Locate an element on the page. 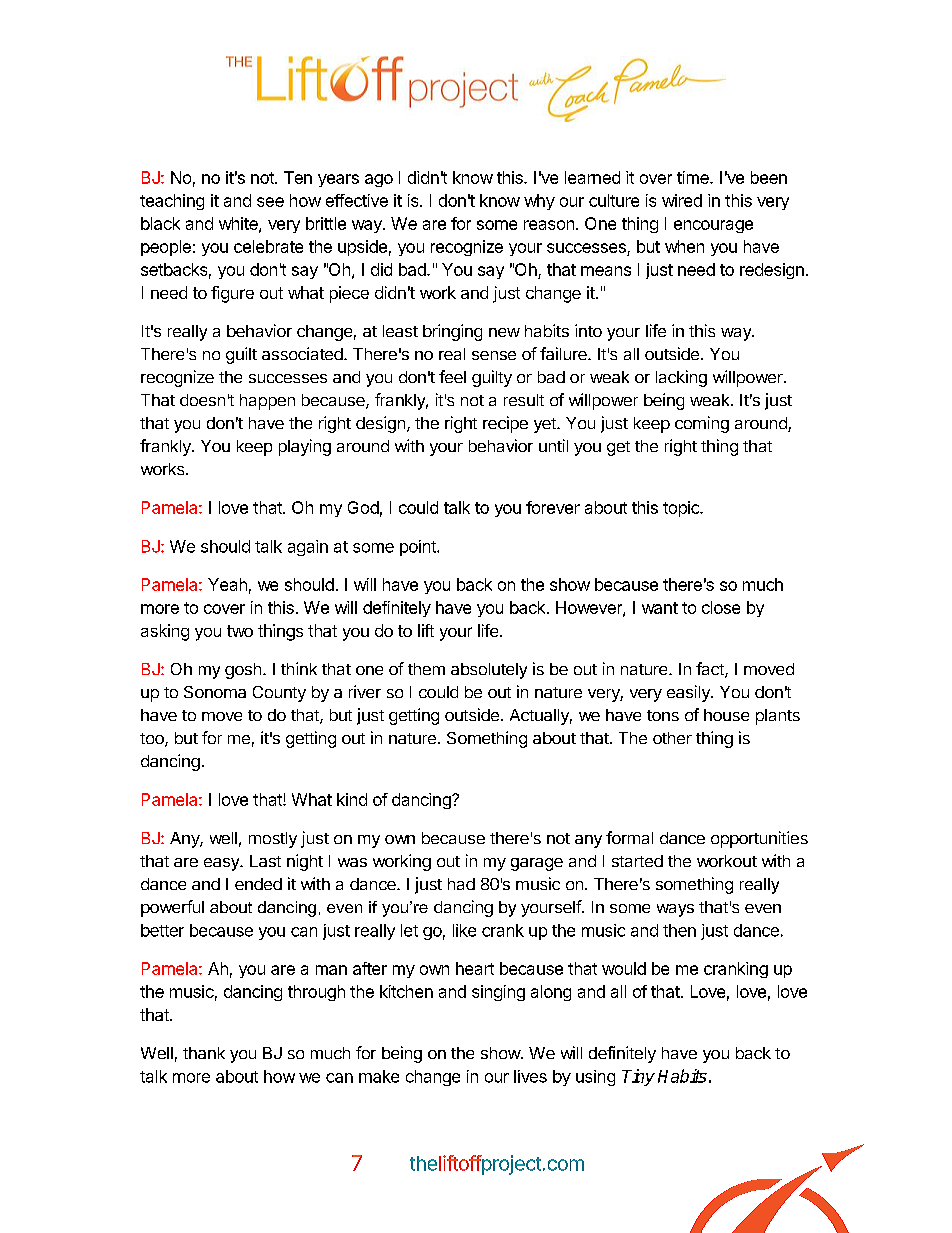 The width and height of the document is (952, 1233). opportunities is located at coordinates (759, 839).
